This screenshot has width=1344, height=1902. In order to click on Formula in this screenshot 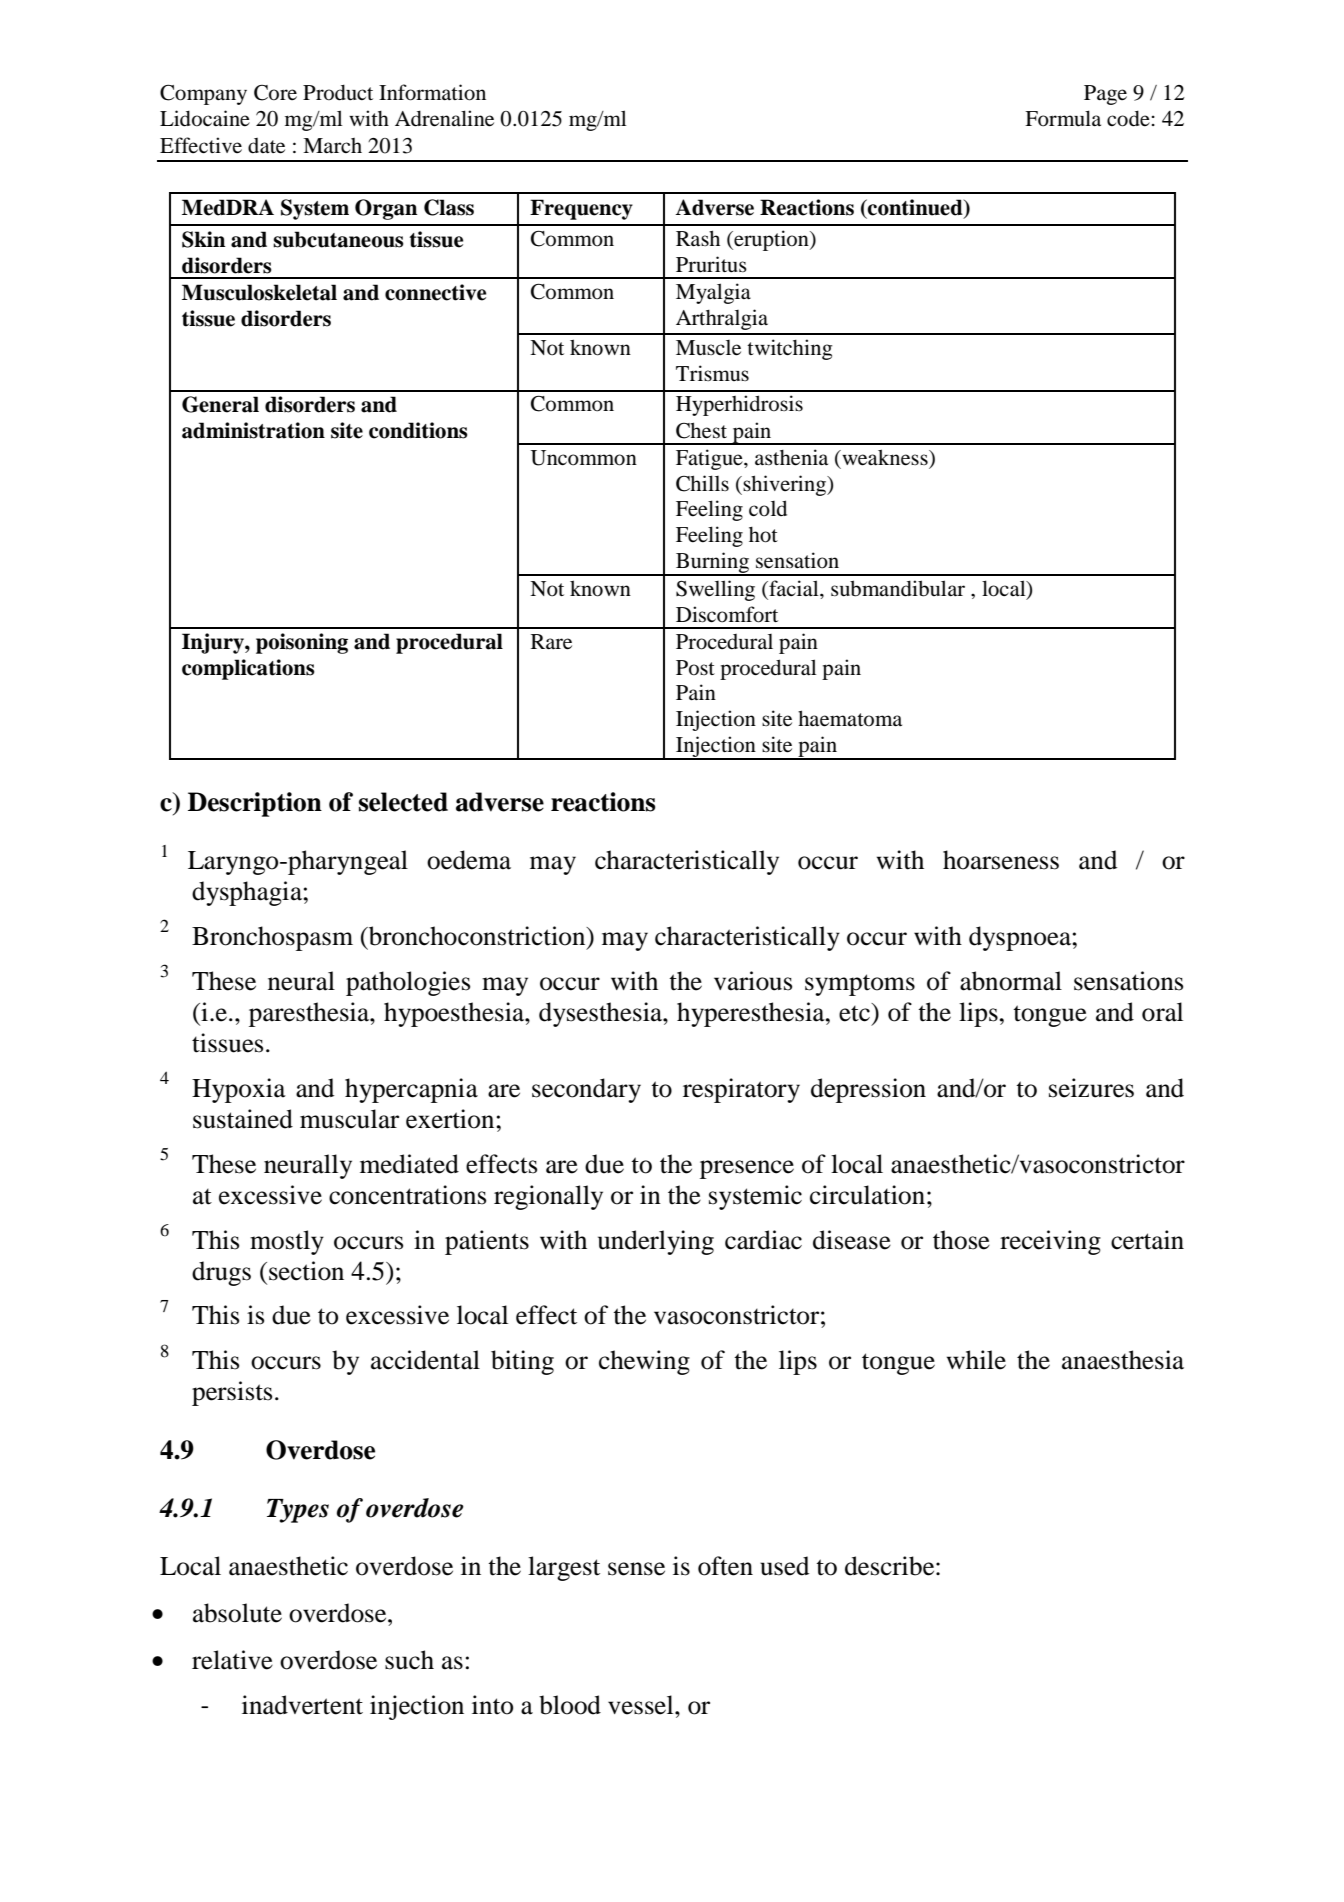, I will do `click(1063, 118)`.
